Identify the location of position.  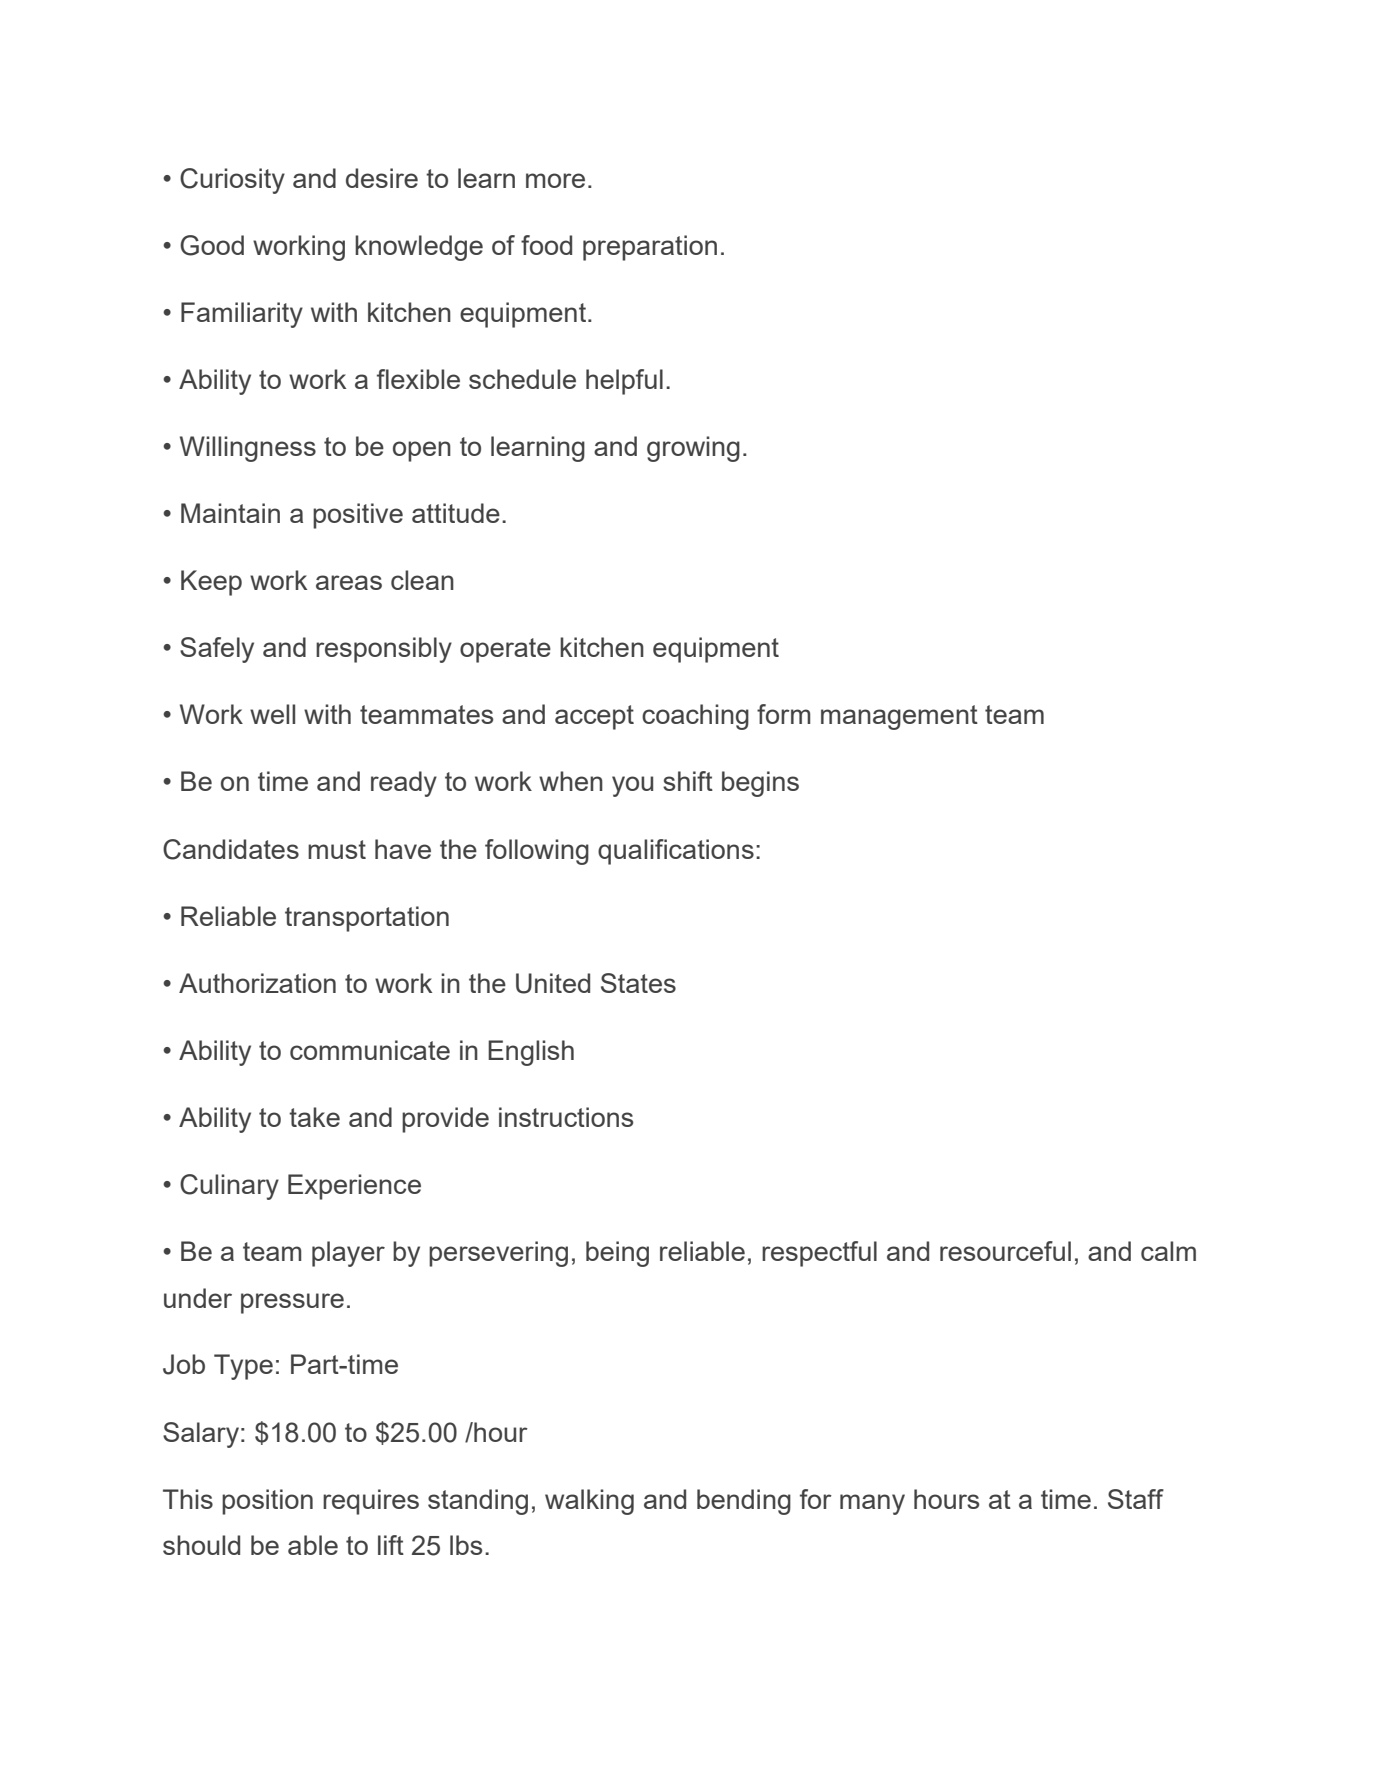
(267, 1502).
